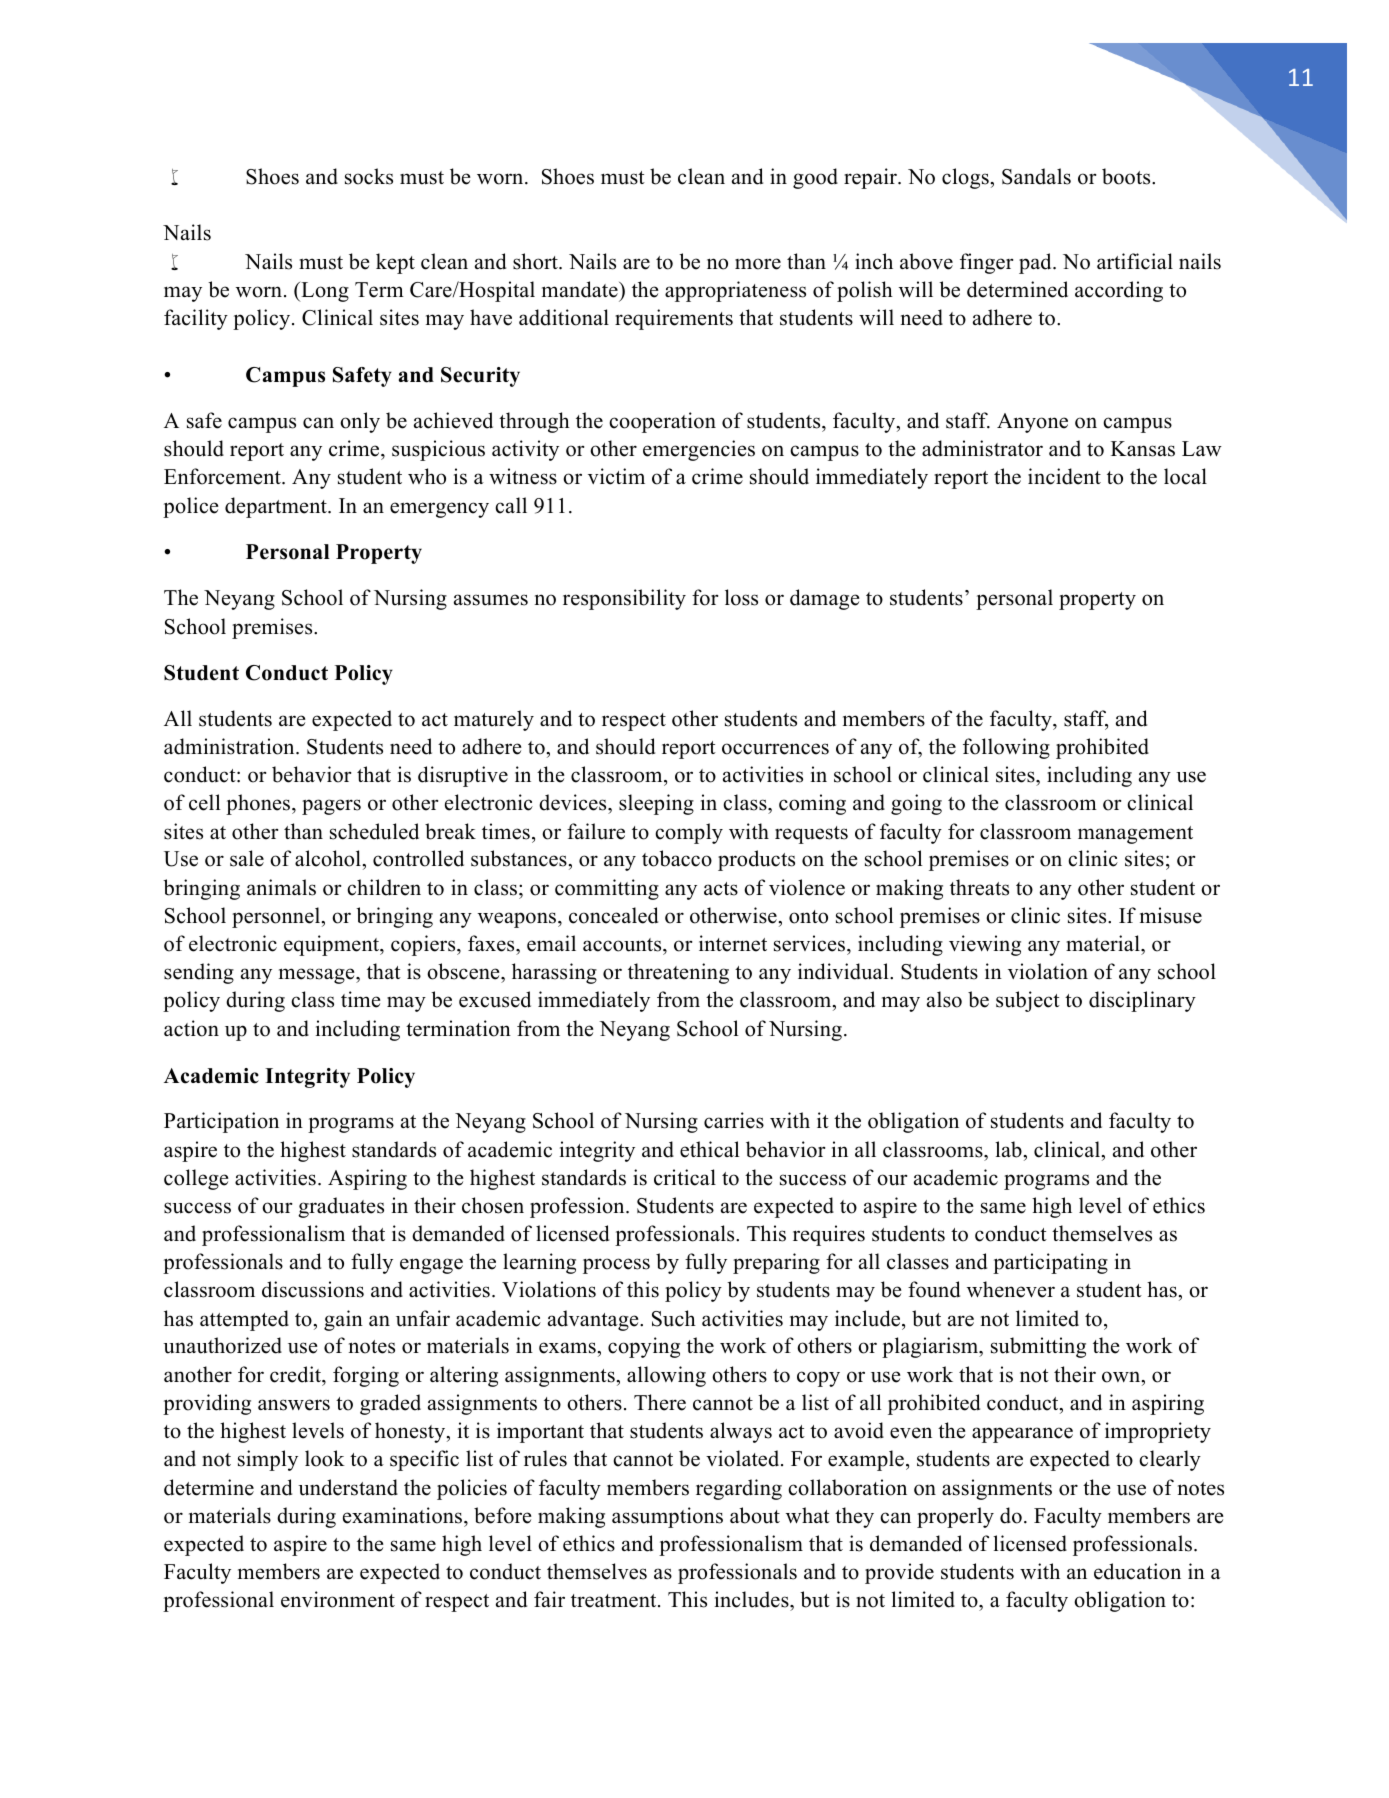 Image resolution: width=1389 pixels, height=1798 pixels. What do you see at coordinates (1028, 1001) in the screenshot?
I see `subject` at bounding box center [1028, 1001].
